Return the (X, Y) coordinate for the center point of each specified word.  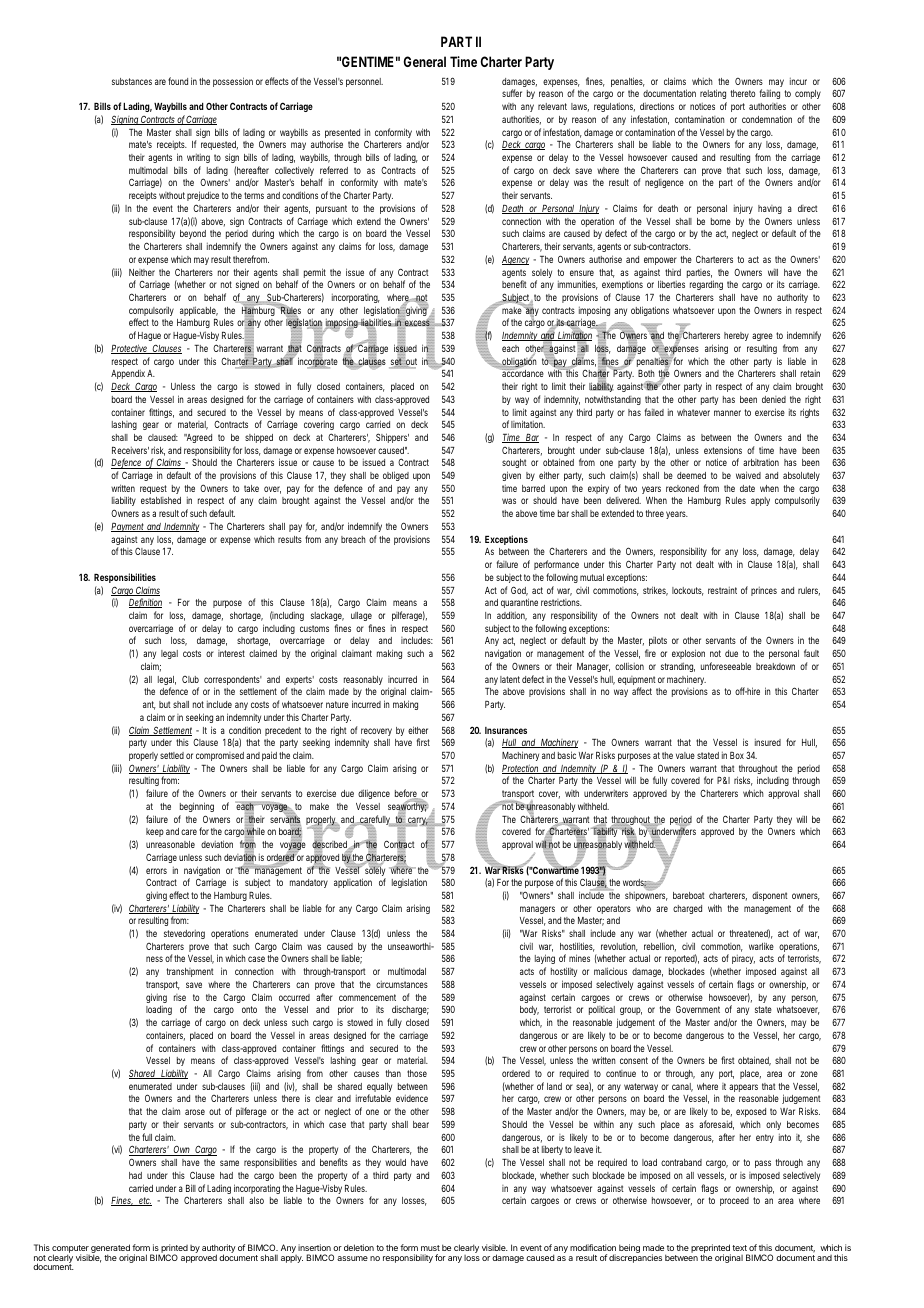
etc (144, 1201)
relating (713, 96)
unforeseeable (726, 666)
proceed (734, 1201)
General (425, 61)
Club (190, 679)
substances (132, 81)
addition (512, 616)
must (430, 1248)
